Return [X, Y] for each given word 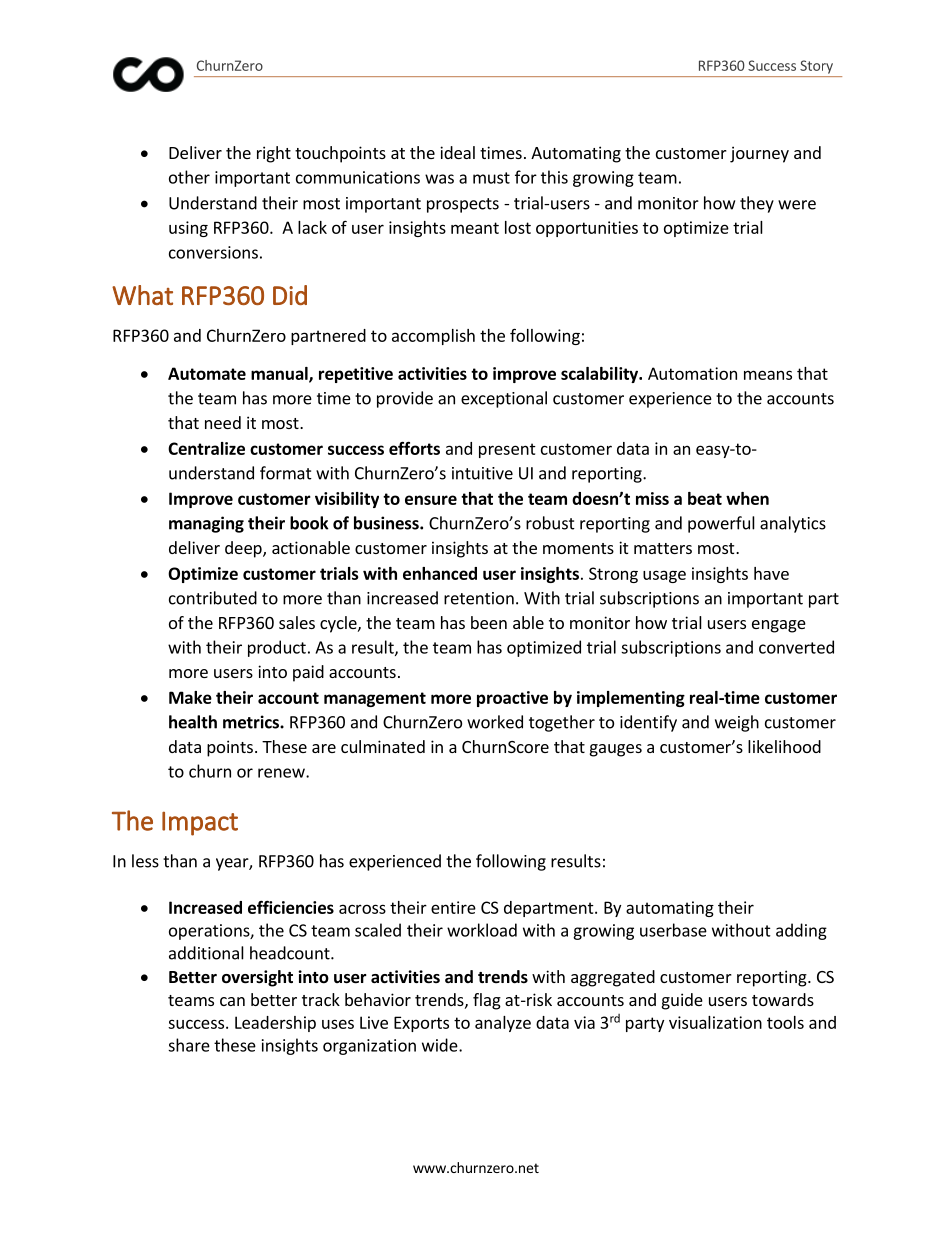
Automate [207, 373]
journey [759, 154]
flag [487, 1001]
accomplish [433, 337]
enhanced [440, 573]
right [274, 154]
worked [495, 722]
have [771, 573]
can [232, 1001]
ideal [457, 152]
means [768, 375]
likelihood [784, 746]
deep [244, 549]
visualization [715, 1022]
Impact [200, 823]
